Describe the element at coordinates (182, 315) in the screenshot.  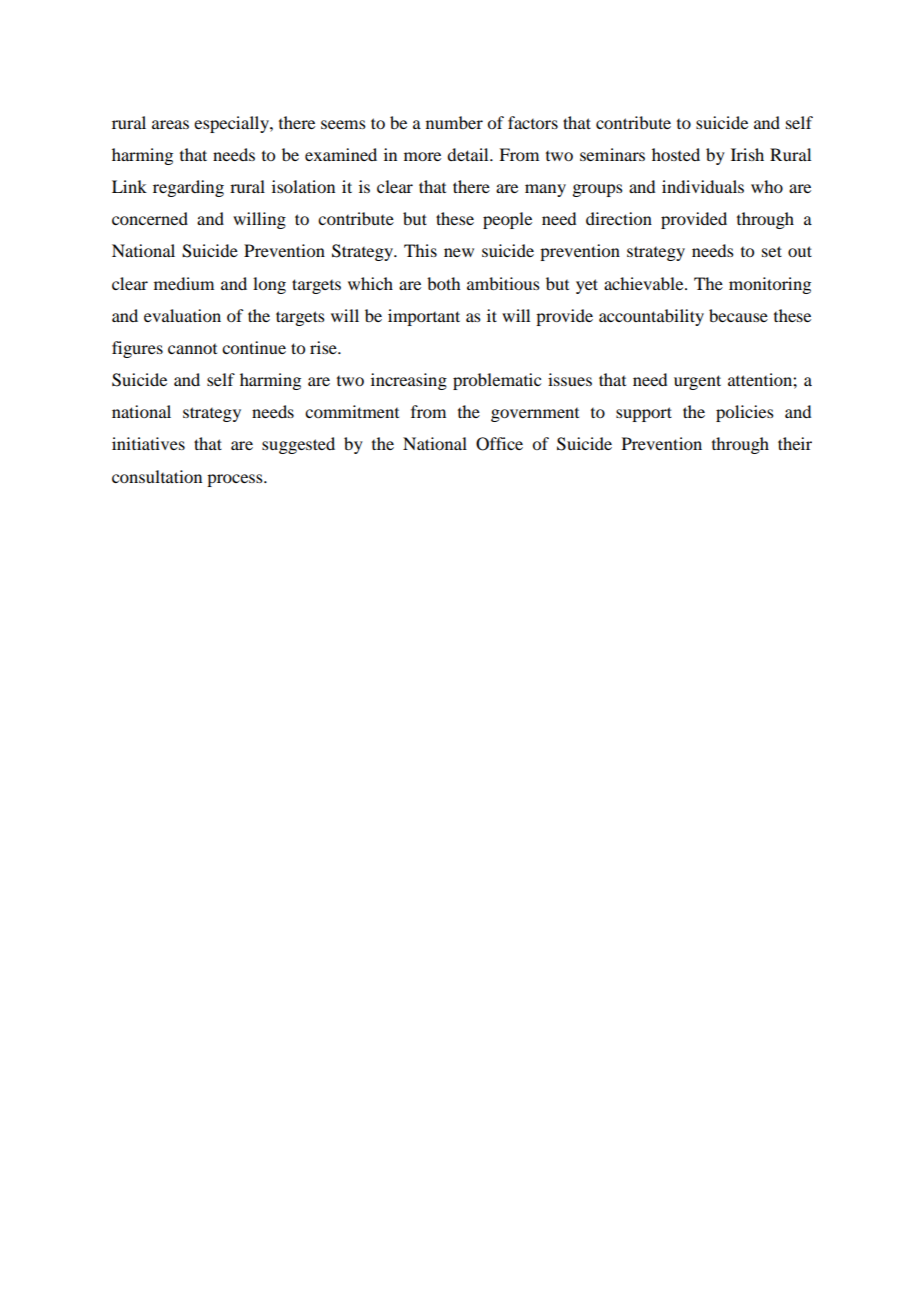
I see `evaluation` at that location.
